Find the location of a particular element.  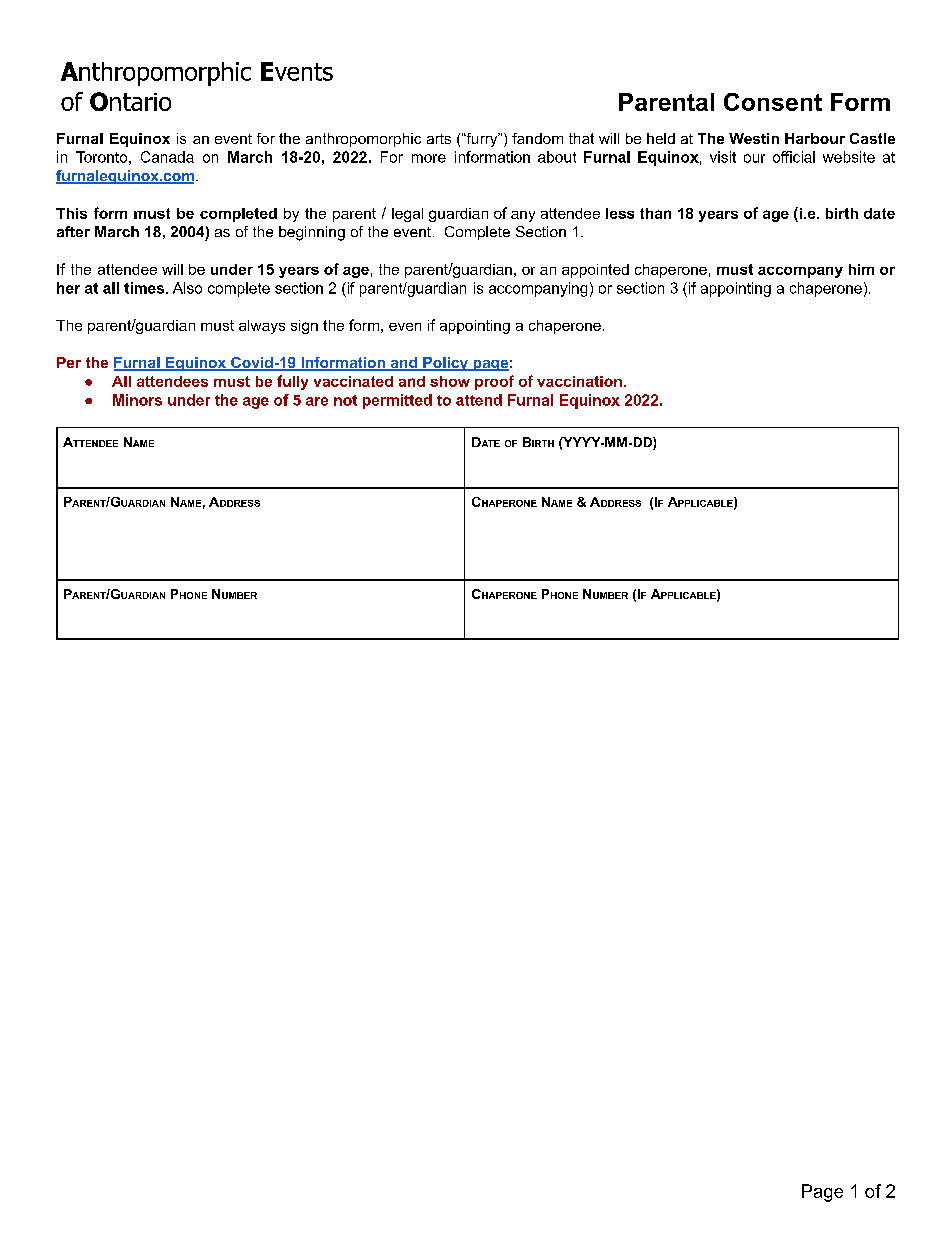

show is located at coordinates (450, 381).
